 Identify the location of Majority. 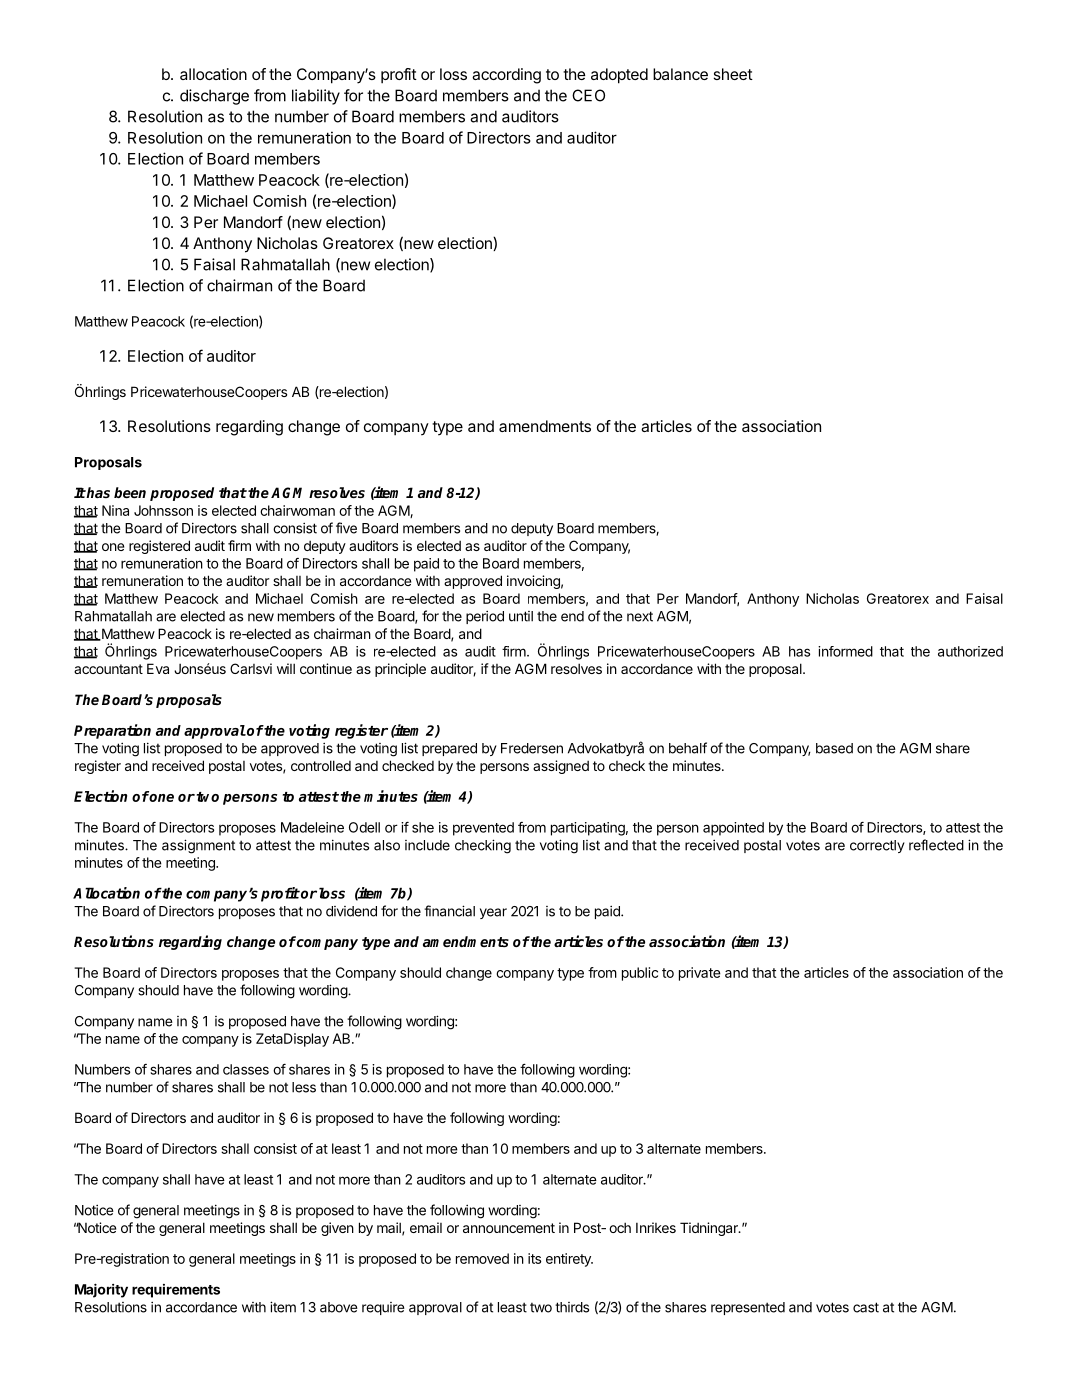
(101, 1290).
